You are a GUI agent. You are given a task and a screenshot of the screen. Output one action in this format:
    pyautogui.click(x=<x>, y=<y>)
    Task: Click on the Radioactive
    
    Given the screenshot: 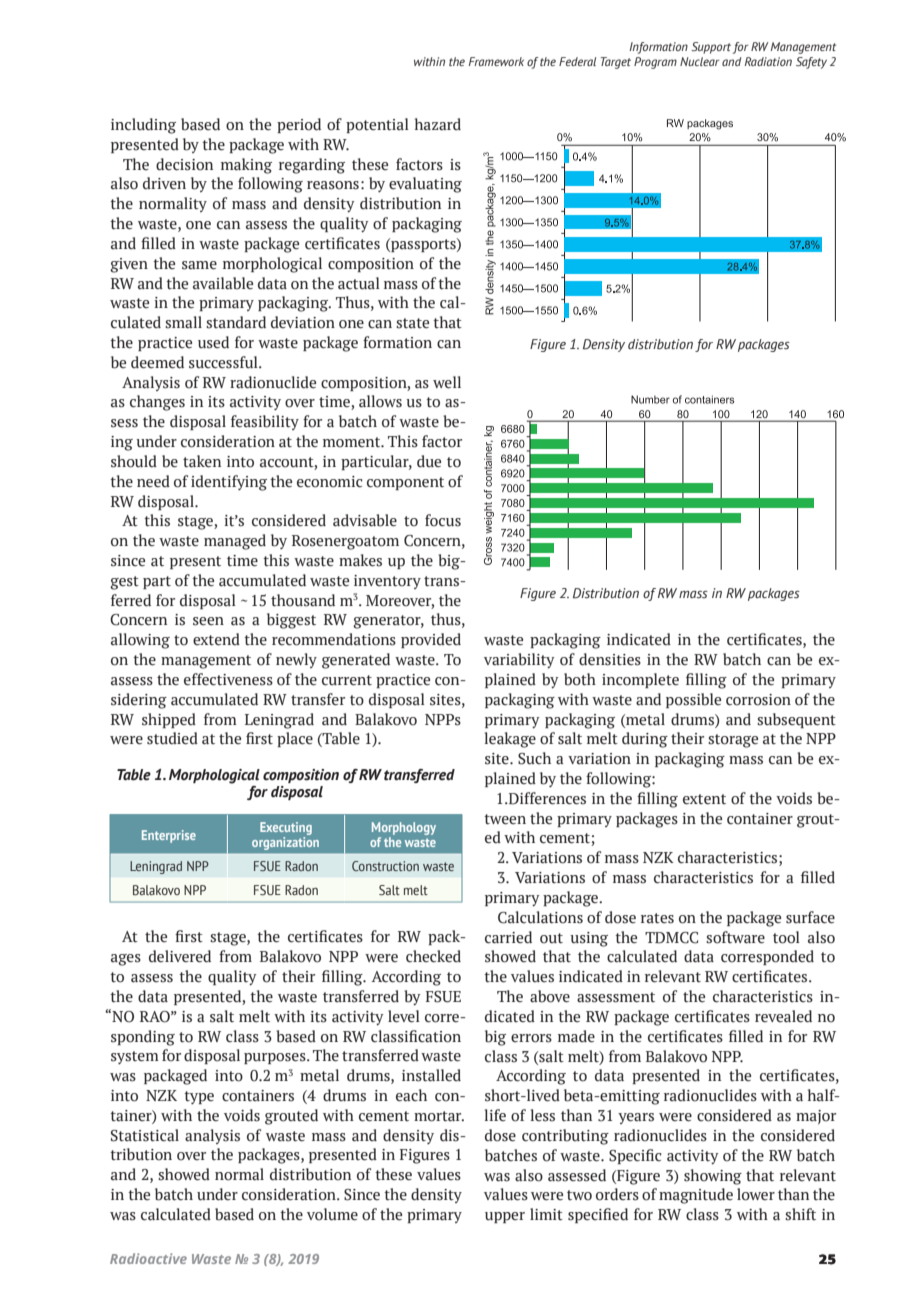 What is the action you would take?
    pyautogui.click(x=148, y=1258)
